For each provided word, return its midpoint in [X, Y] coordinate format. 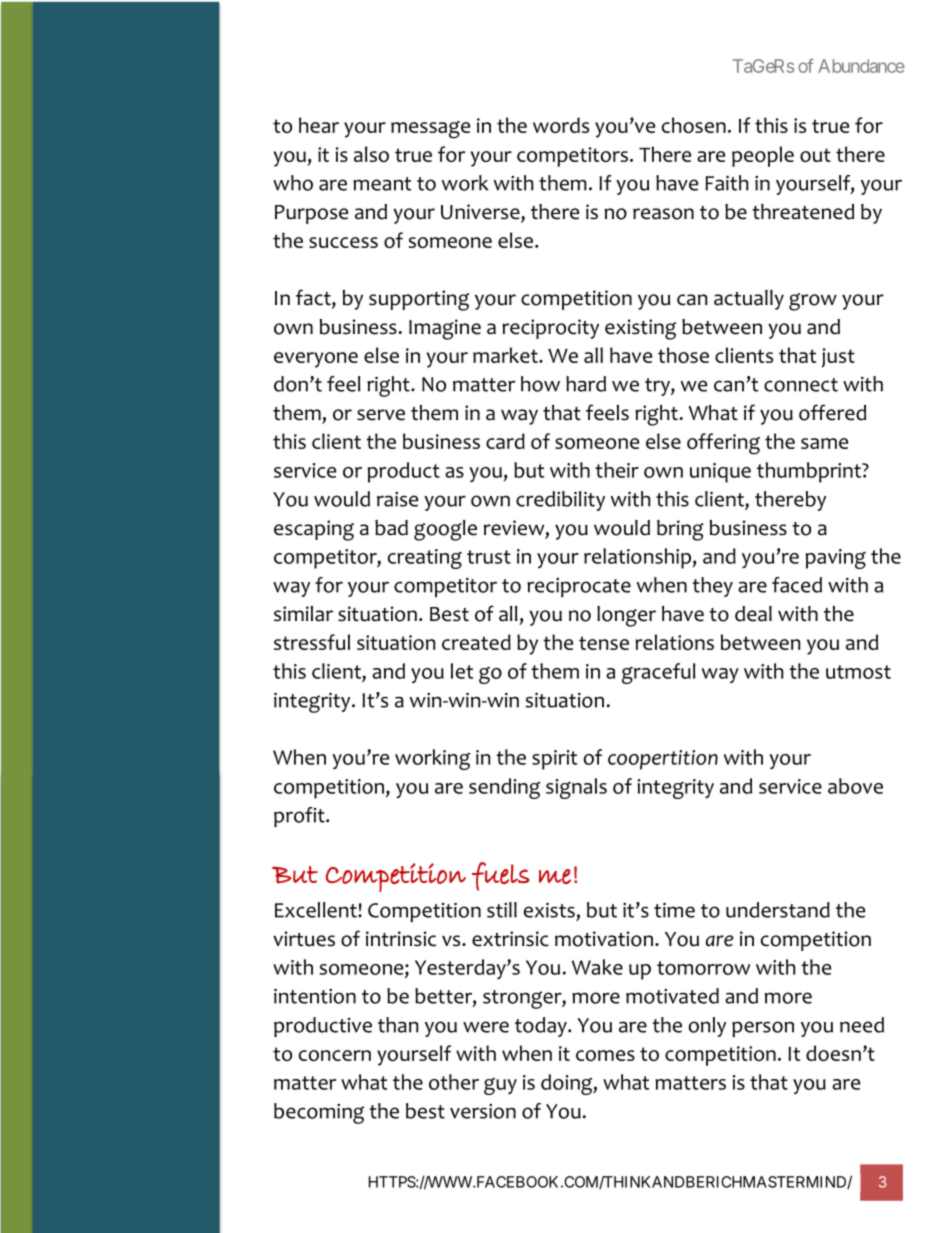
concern [335, 1055]
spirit [555, 760]
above [855, 786]
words [561, 125]
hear [319, 125]
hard [586, 384]
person [763, 1029]
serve [381, 415]
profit [300, 817]
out [815, 155]
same [824, 443]
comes [605, 1055]
